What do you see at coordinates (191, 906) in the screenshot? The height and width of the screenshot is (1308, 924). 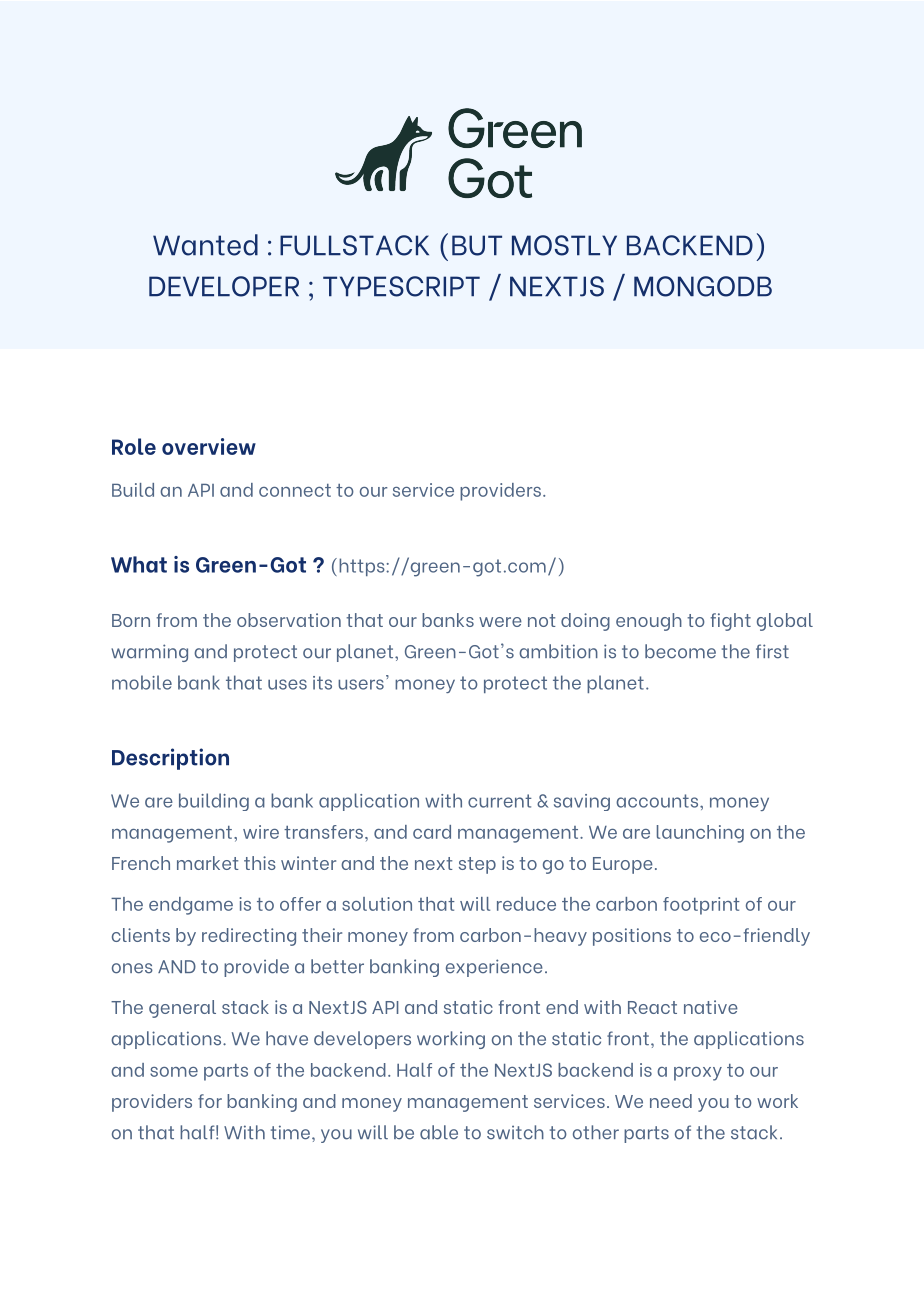 I see `endgame` at bounding box center [191, 906].
